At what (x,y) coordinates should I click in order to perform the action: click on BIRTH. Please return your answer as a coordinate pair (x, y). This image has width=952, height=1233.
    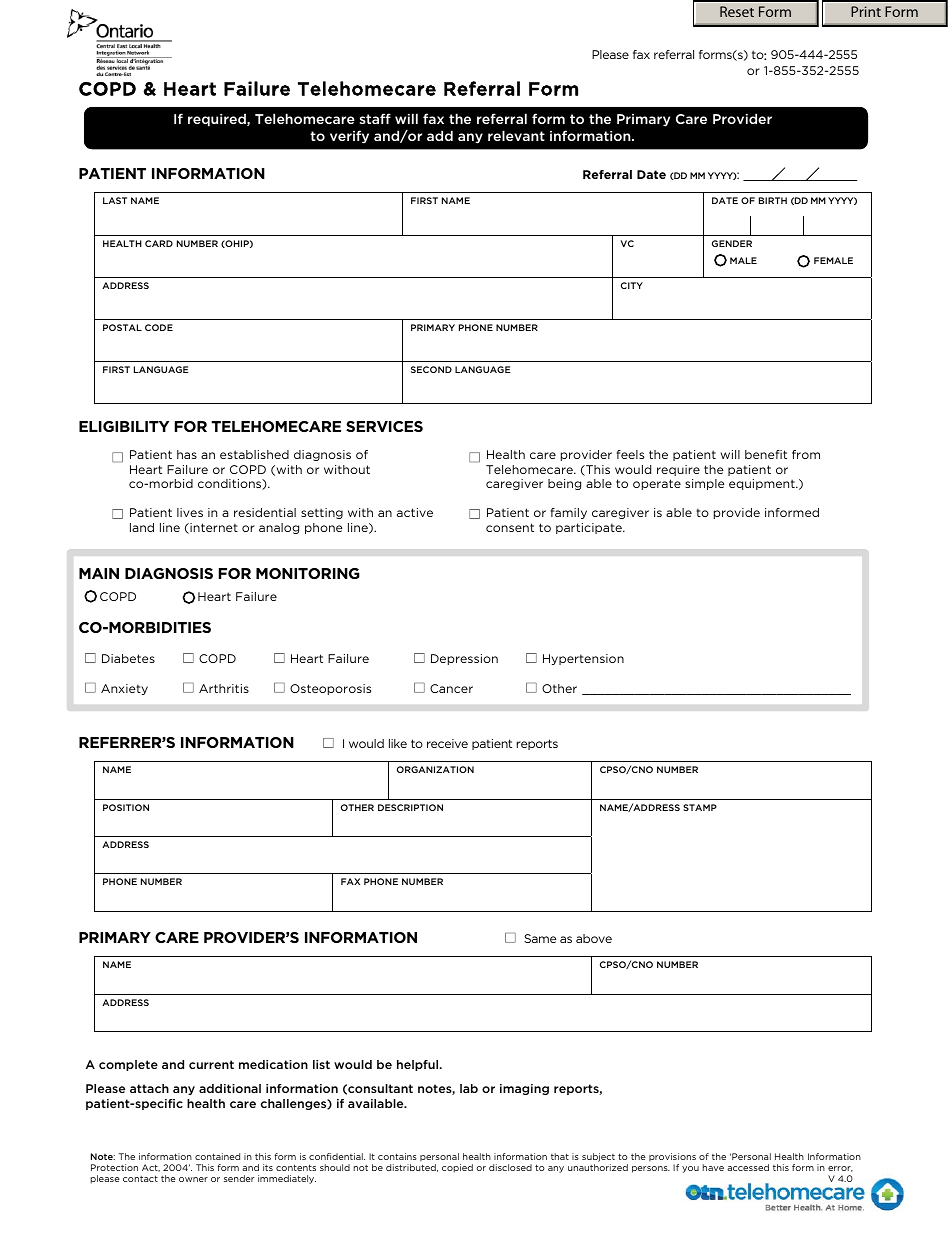
    Looking at the image, I should click on (773, 200).
